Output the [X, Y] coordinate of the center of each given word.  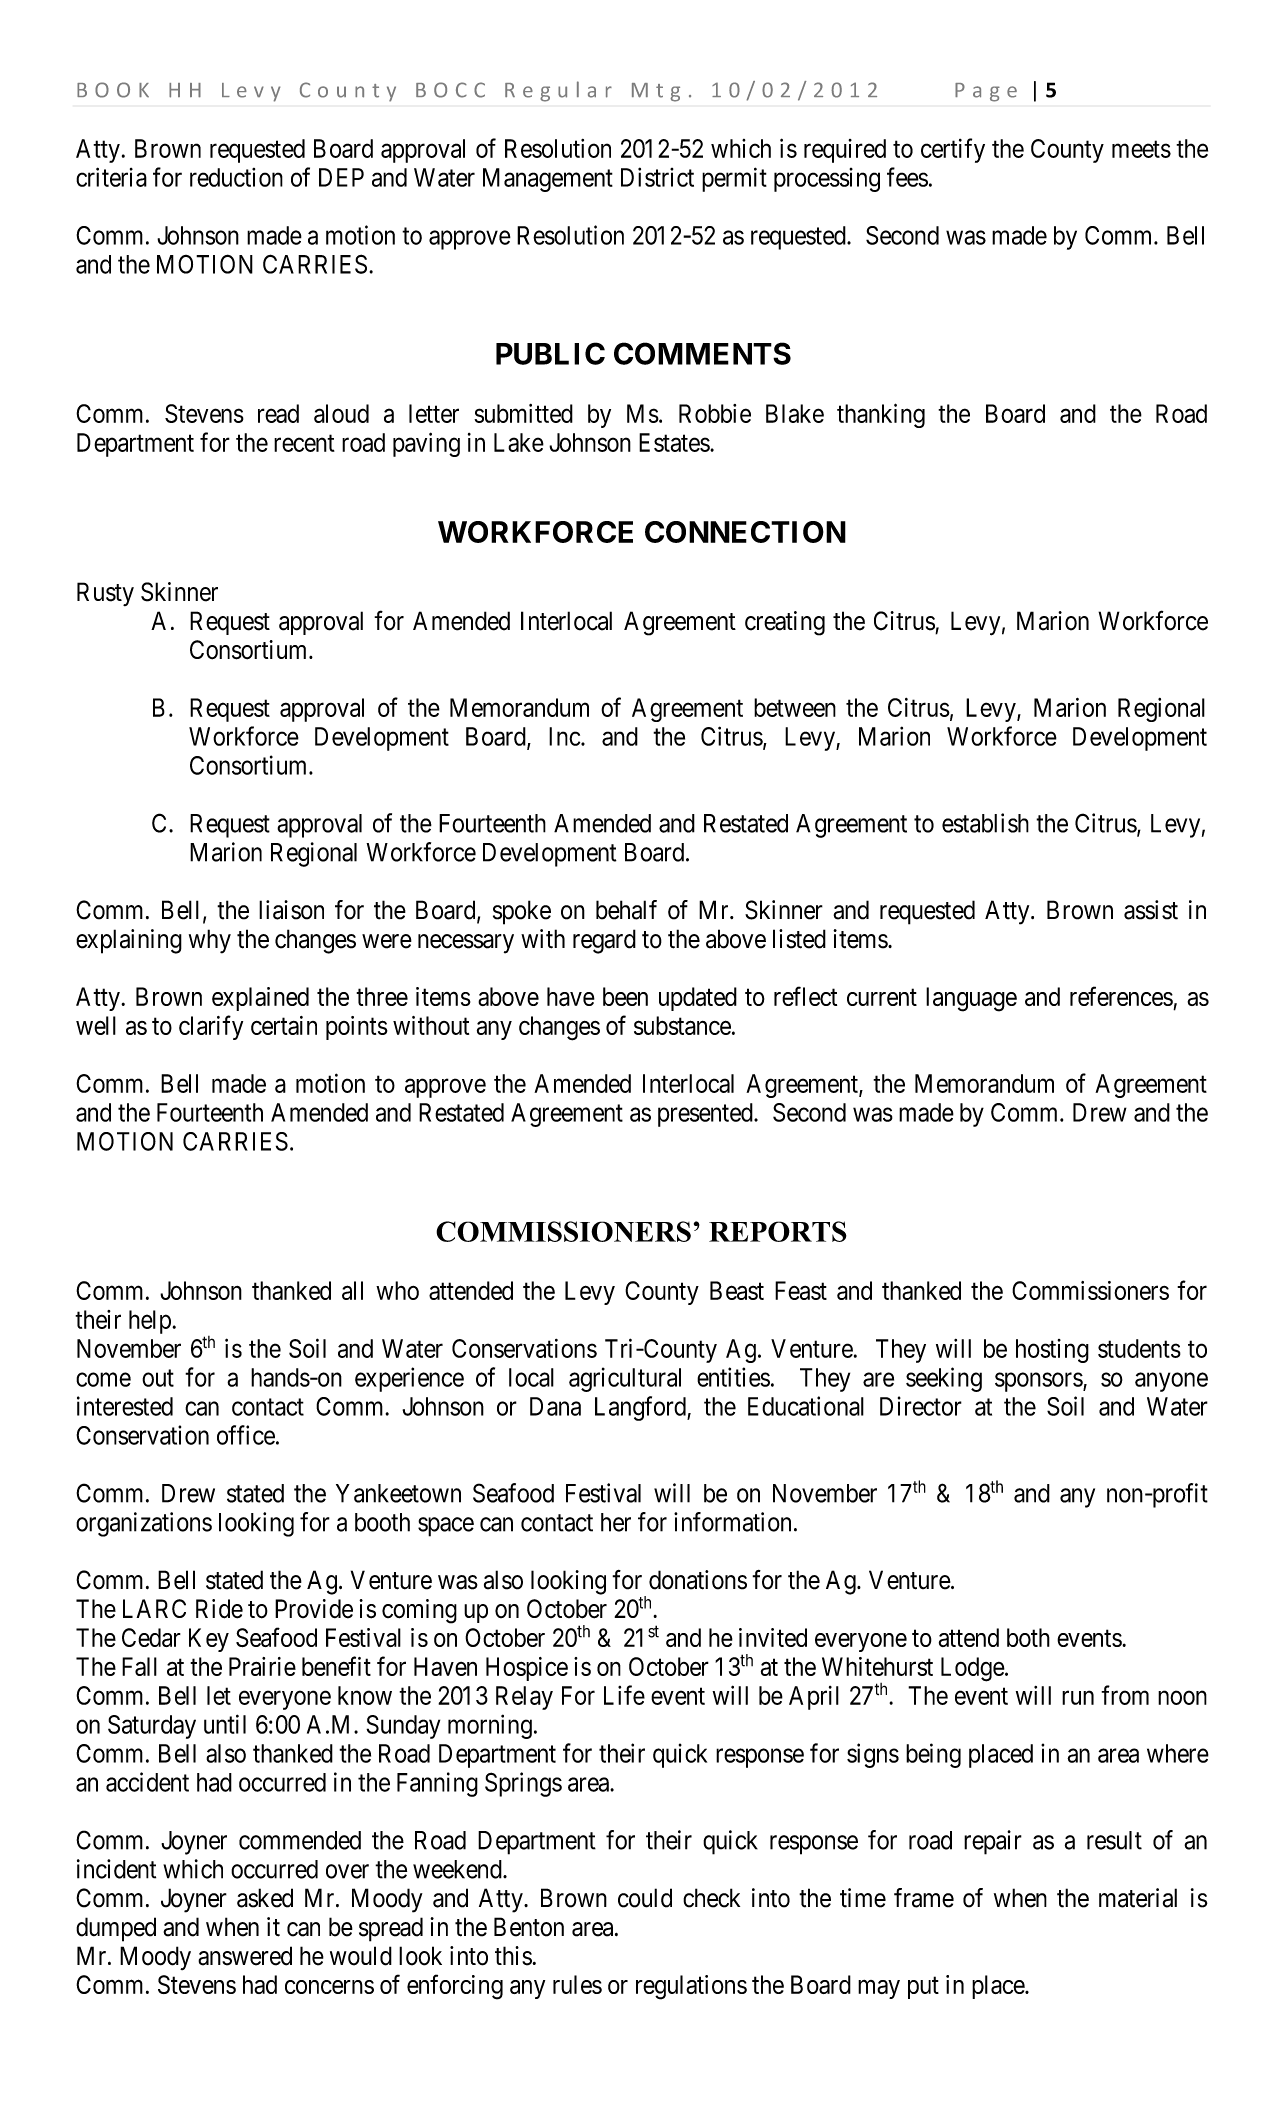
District [657, 177]
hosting [1052, 1351]
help [151, 1322]
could [645, 1898]
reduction [236, 177]
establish [985, 823]
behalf [626, 910]
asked [265, 1898]
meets [1141, 149]
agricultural [625, 1379]
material [1138, 1898]
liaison [291, 910]
